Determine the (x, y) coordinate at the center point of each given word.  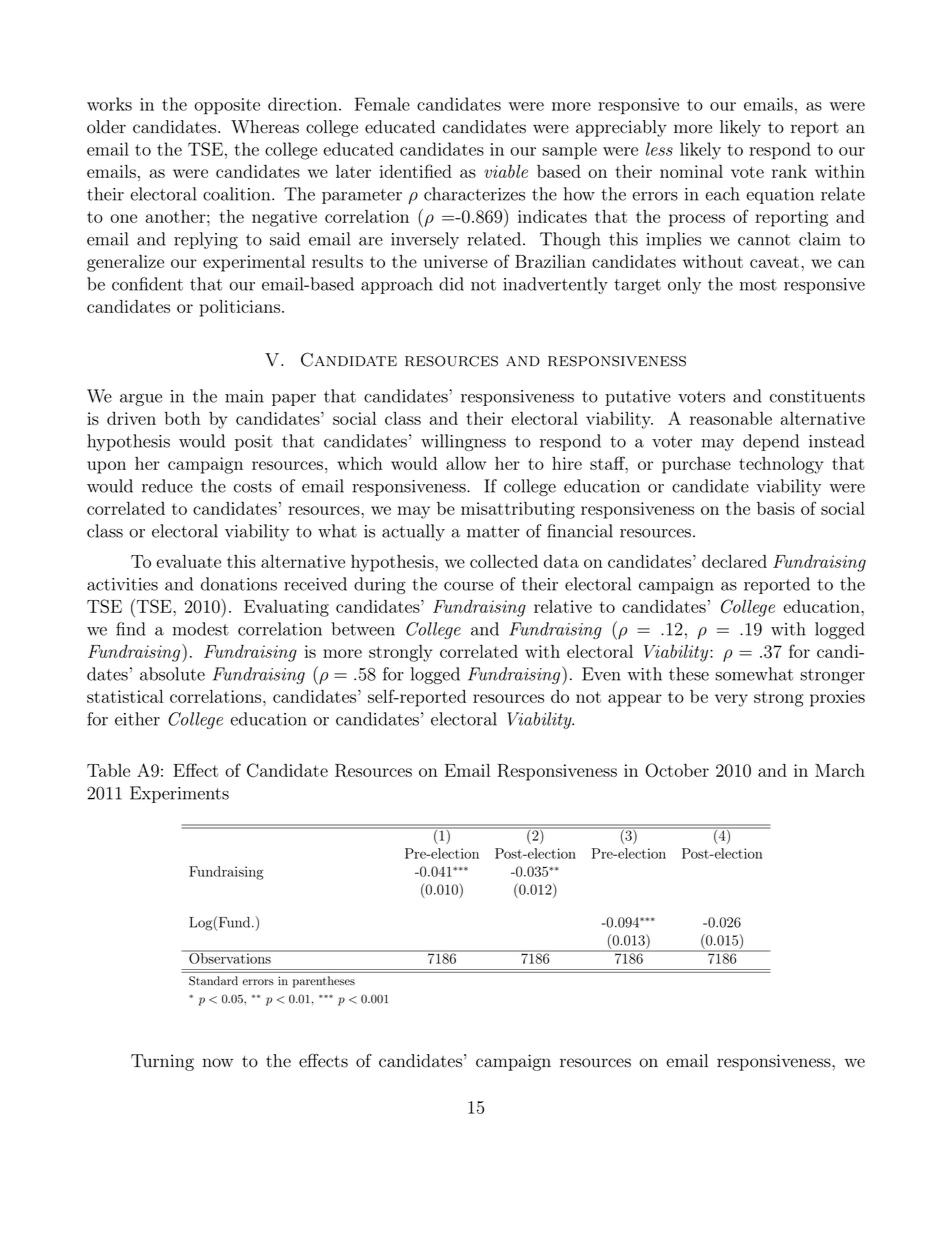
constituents (817, 396)
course (468, 586)
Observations (230, 957)
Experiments (179, 794)
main (244, 396)
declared (734, 561)
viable (506, 171)
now (218, 1063)
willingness (463, 442)
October (677, 770)
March (840, 770)
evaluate (188, 561)
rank (789, 171)
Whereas (265, 127)
